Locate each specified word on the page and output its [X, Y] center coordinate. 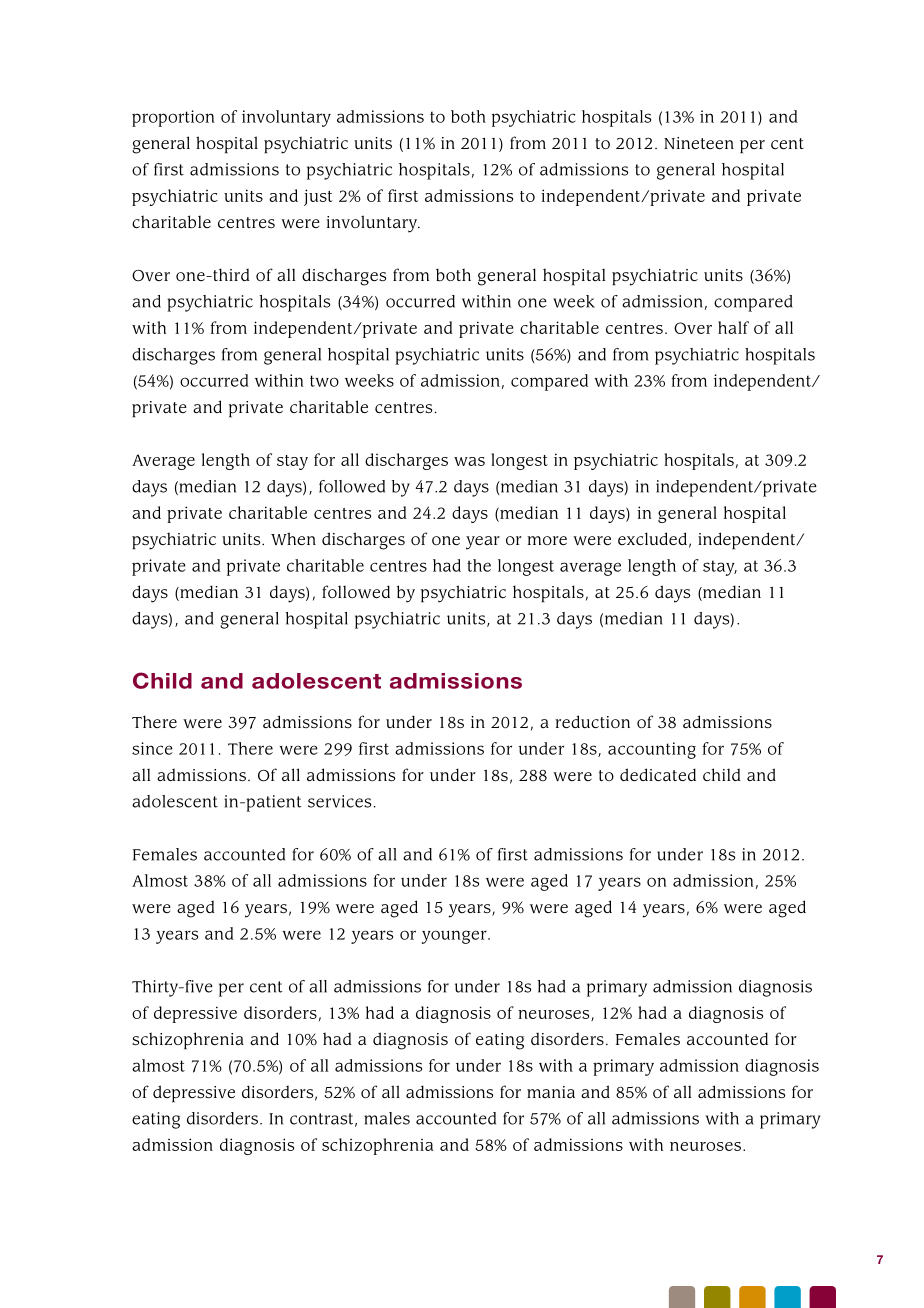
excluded [652, 538]
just [318, 197]
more [547, 540]
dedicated [658, 774]
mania [551, 1092]
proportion [173, 118]
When [293, 538]
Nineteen [699, 143]
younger [455, 937]
